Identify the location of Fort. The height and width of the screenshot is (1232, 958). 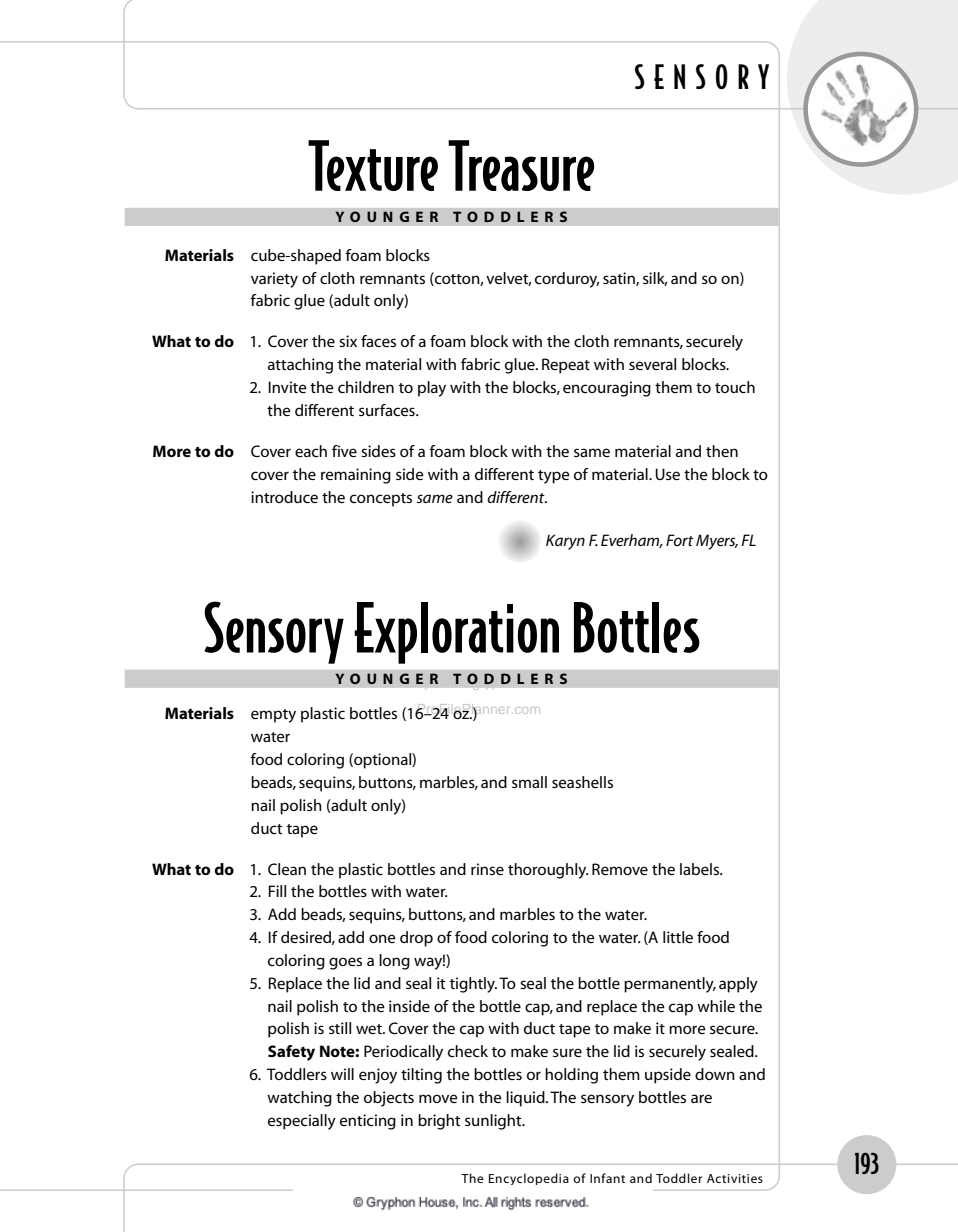
(680, 540).
